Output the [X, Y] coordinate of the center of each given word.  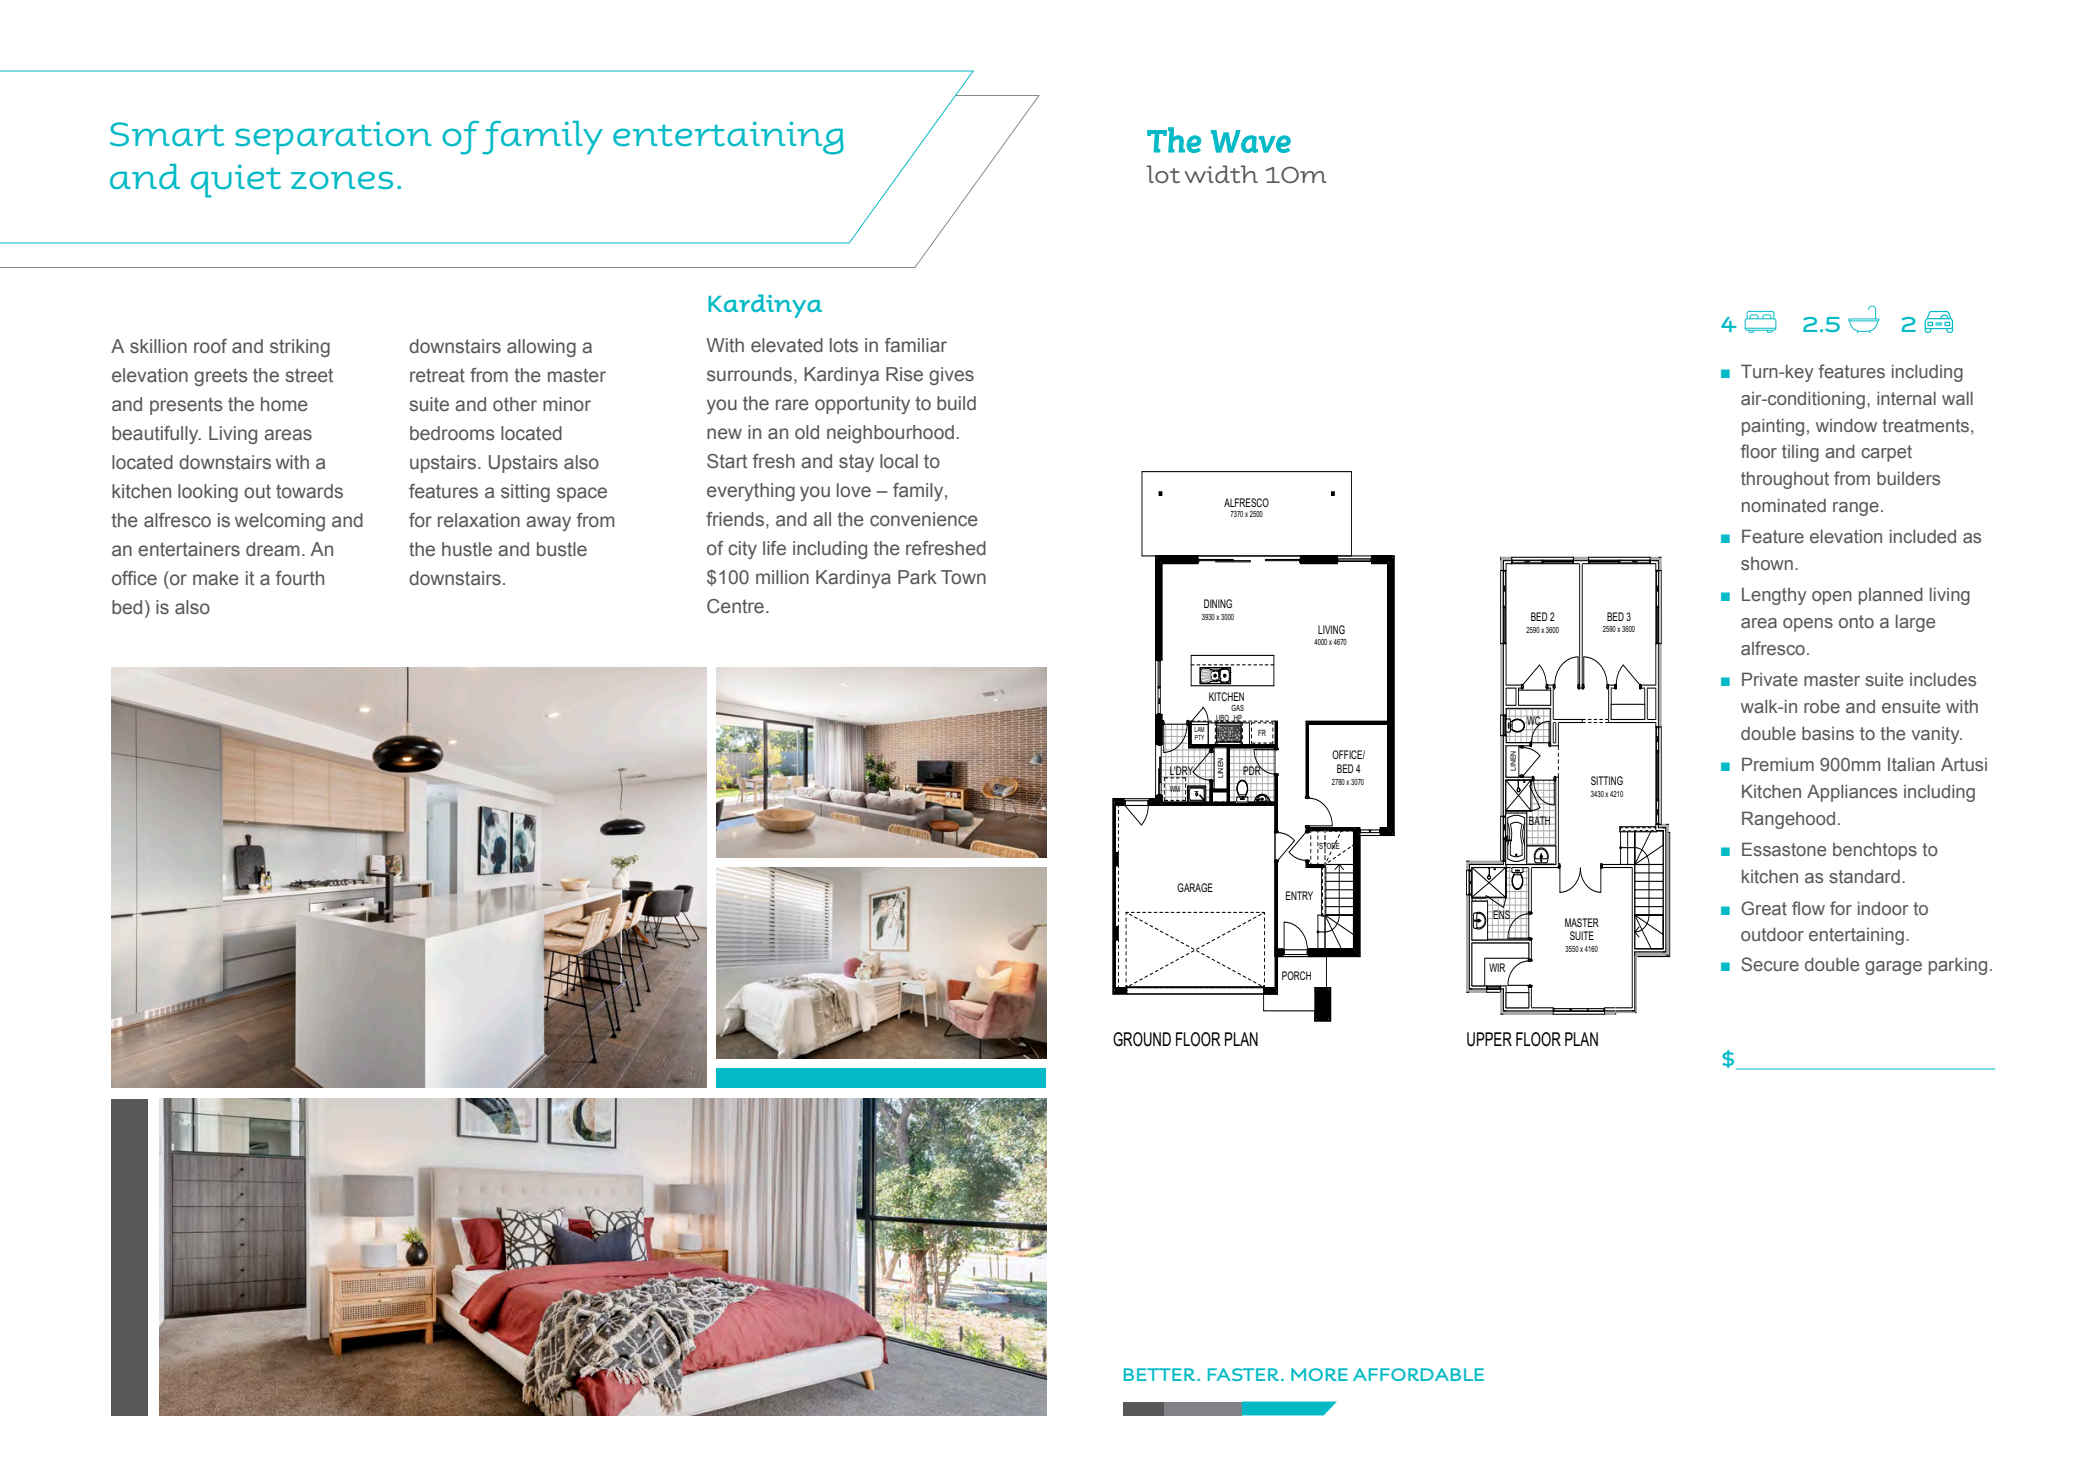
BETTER [1161, 1374]
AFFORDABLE [1418, 1374]
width [1221, 174]
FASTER [1245, 1374]
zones [342, 180]
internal [1906, 398]
